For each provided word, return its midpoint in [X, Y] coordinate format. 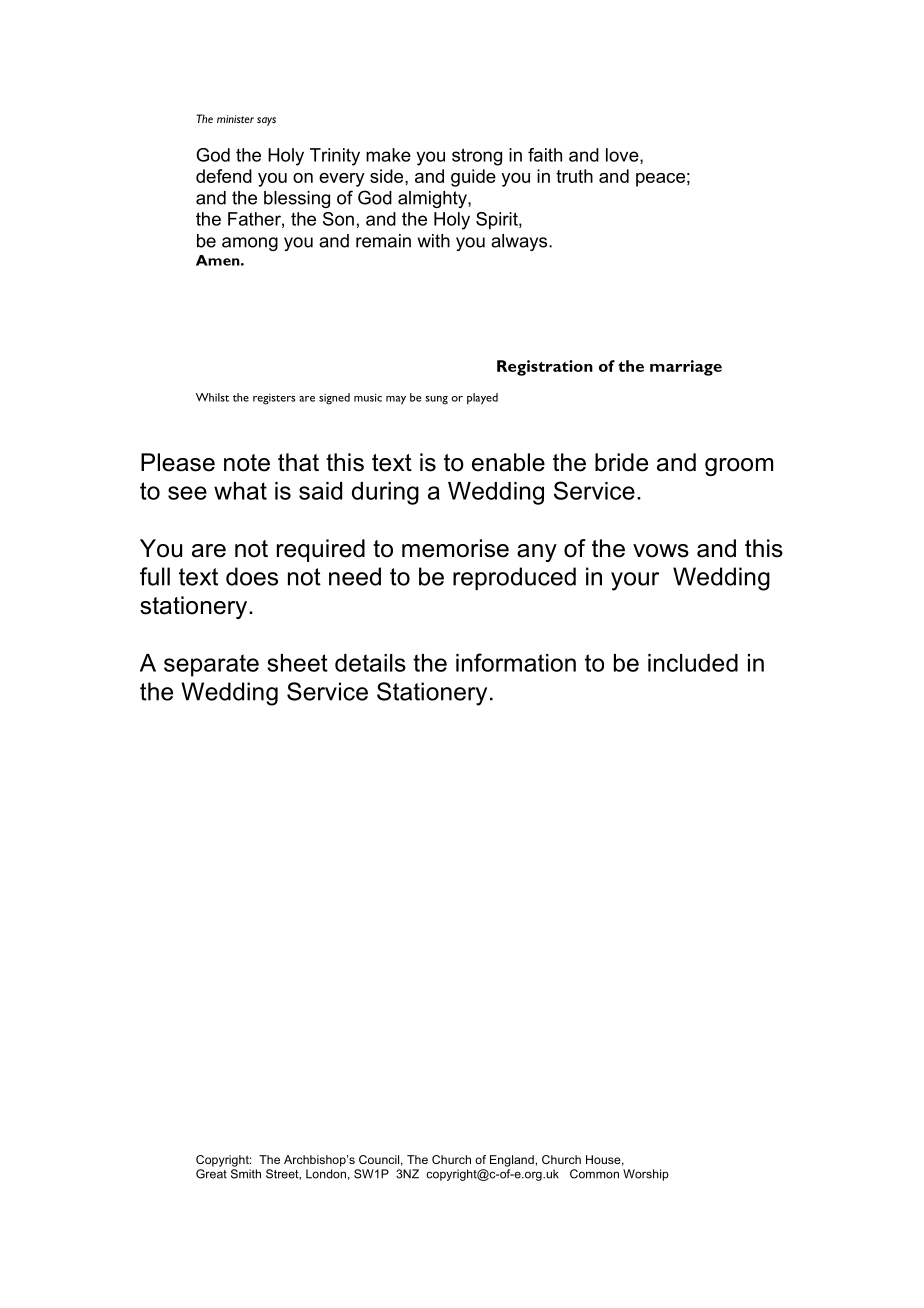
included [693, 663]
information [516, 662]
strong [477, 157]
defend [224, 176]
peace [660, 180]
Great [211, 1174]
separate [211, 665]
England [512, 1161]
